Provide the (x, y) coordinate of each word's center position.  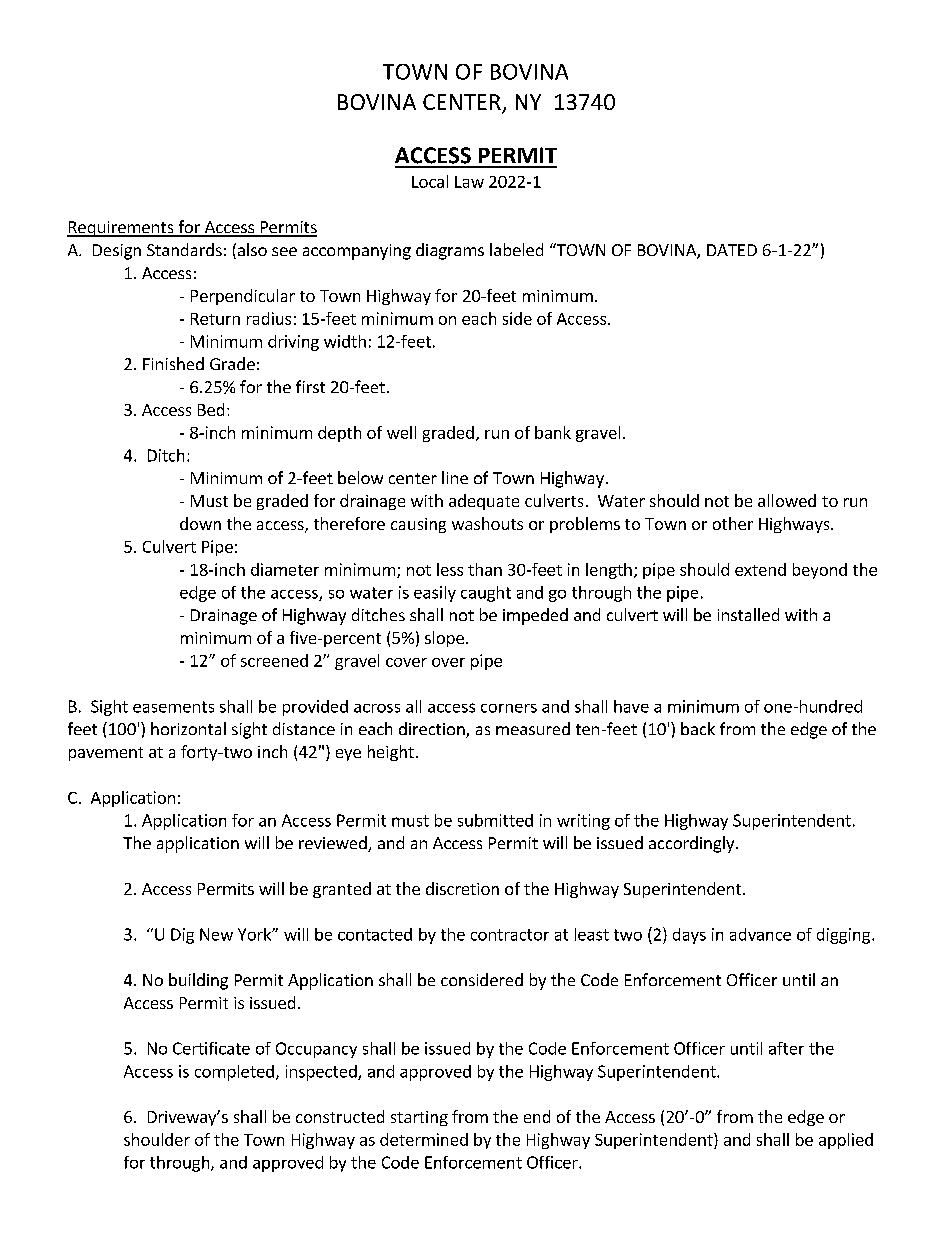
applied (846, 1141)
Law (469, 182)
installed (748, 614)
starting (419, 1118)
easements (173, 707)
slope (444, 639)
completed (234, 1073)
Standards (184, 249)
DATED (732, 250)
